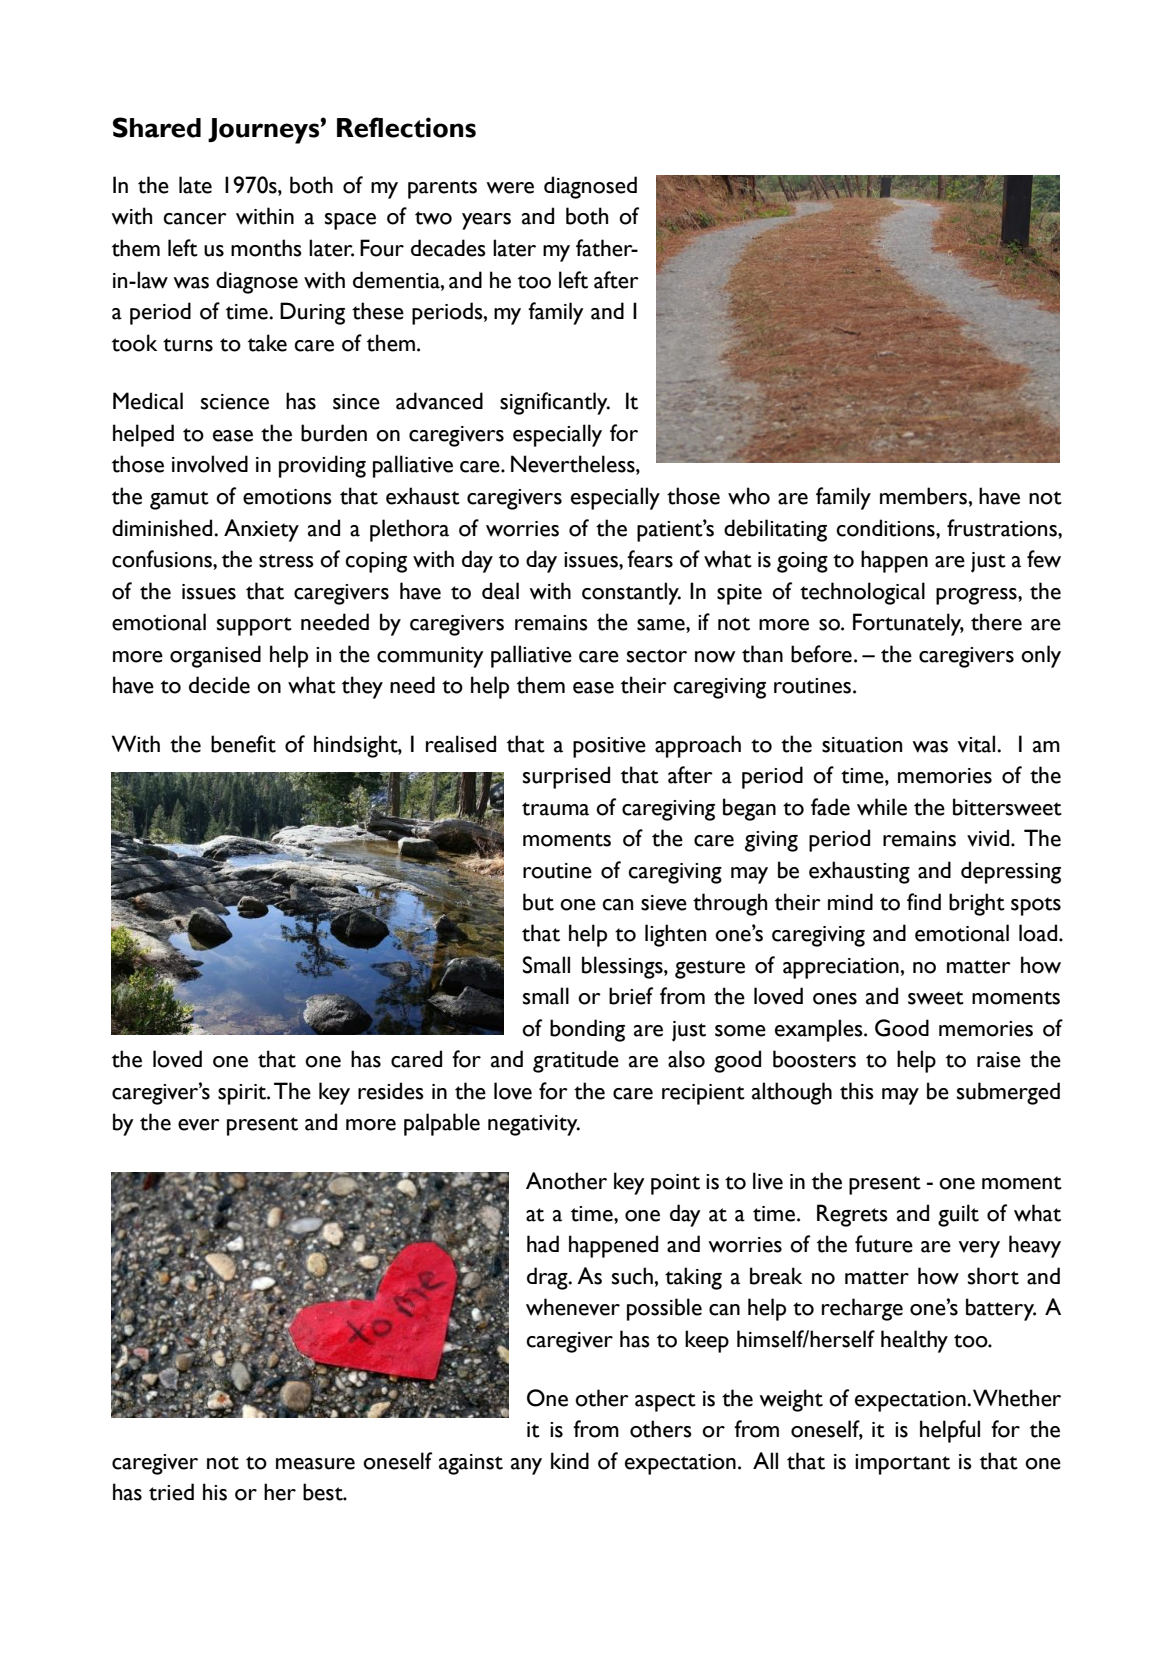 The width and height of the screenshot is (1173, 1659). I want to click on while, so click(882, 807).
